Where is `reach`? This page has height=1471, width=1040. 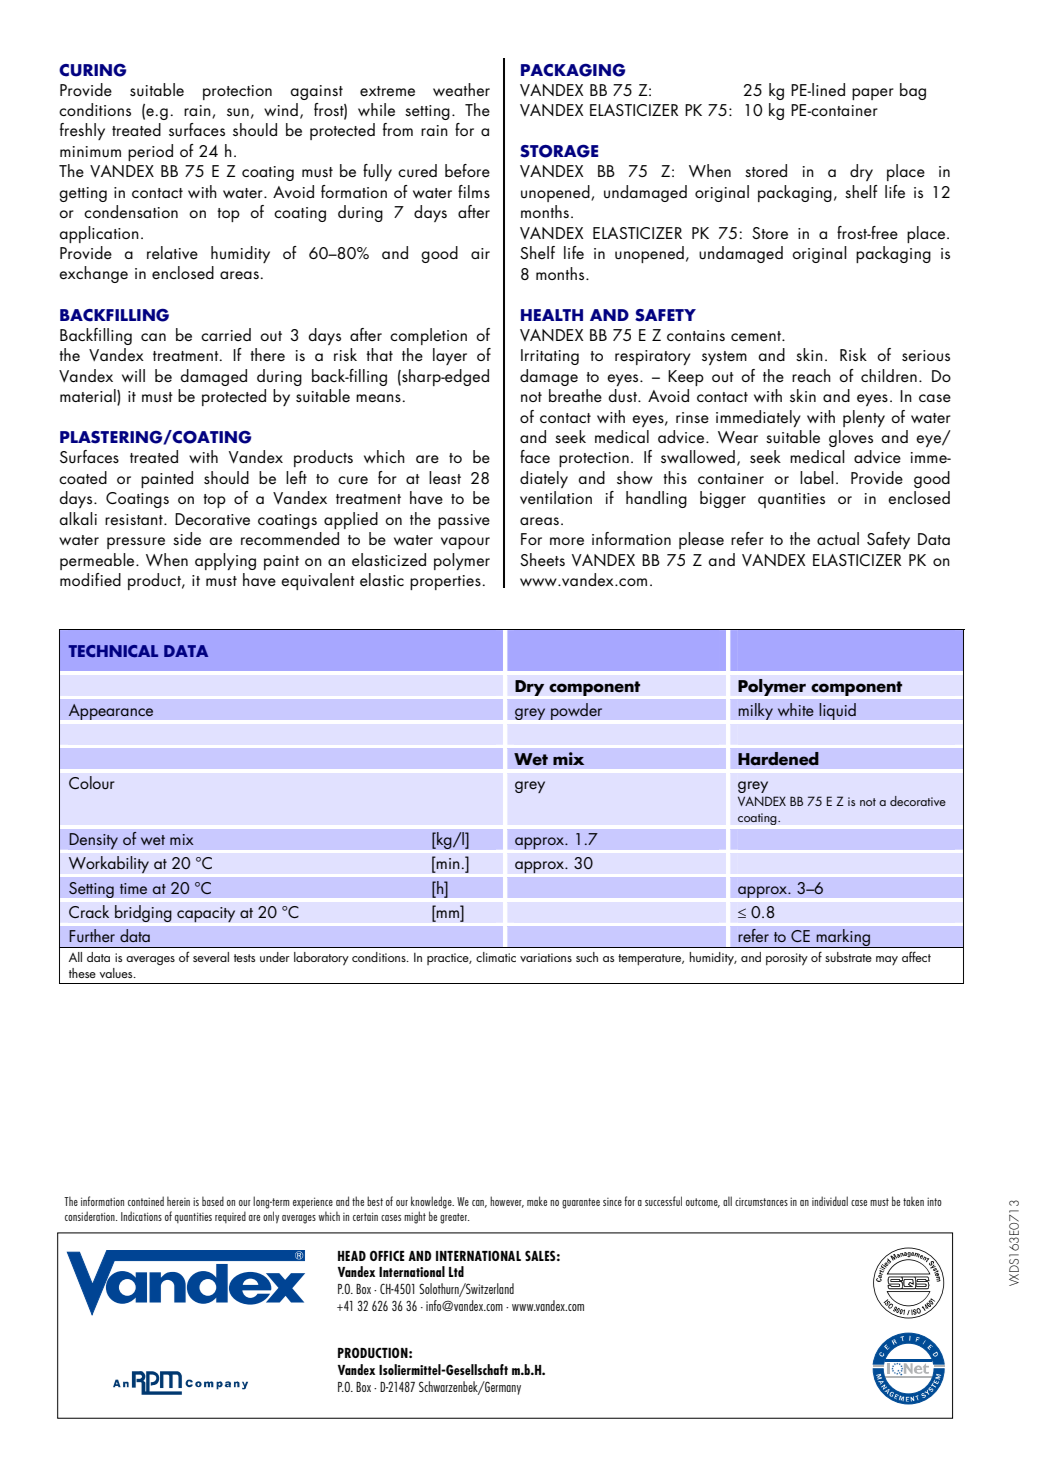
reach is located at coordinates (811, 375).
